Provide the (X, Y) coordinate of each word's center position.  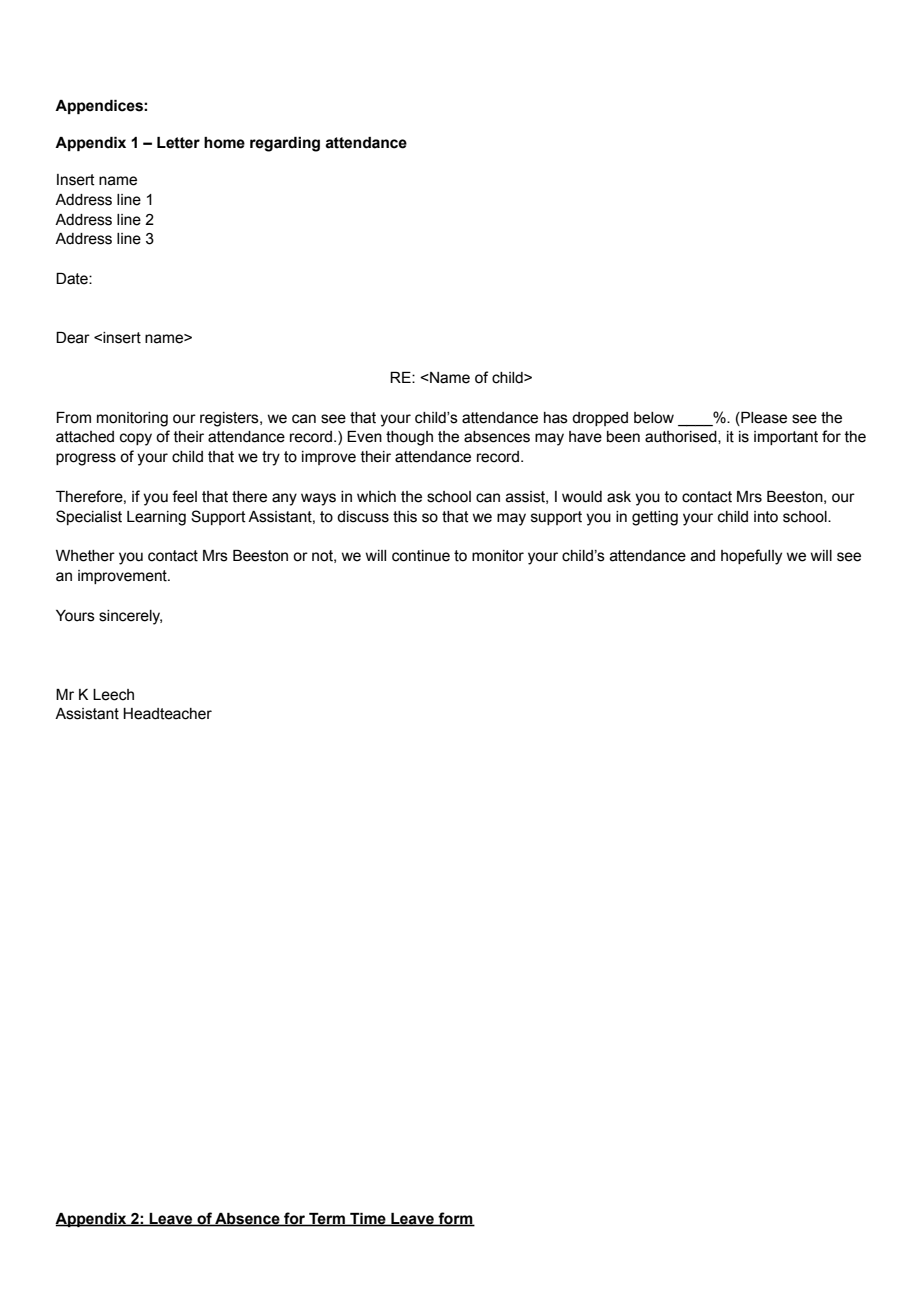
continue (421, 556)
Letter (178, 143)
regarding (285, 144)
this (405, 517)
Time (368, 1219)
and (703, 556)
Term (327, 1219)
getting (655, 518)
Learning (156, 518)
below (654, 418)
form (455, 1219)
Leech (113, 695)
